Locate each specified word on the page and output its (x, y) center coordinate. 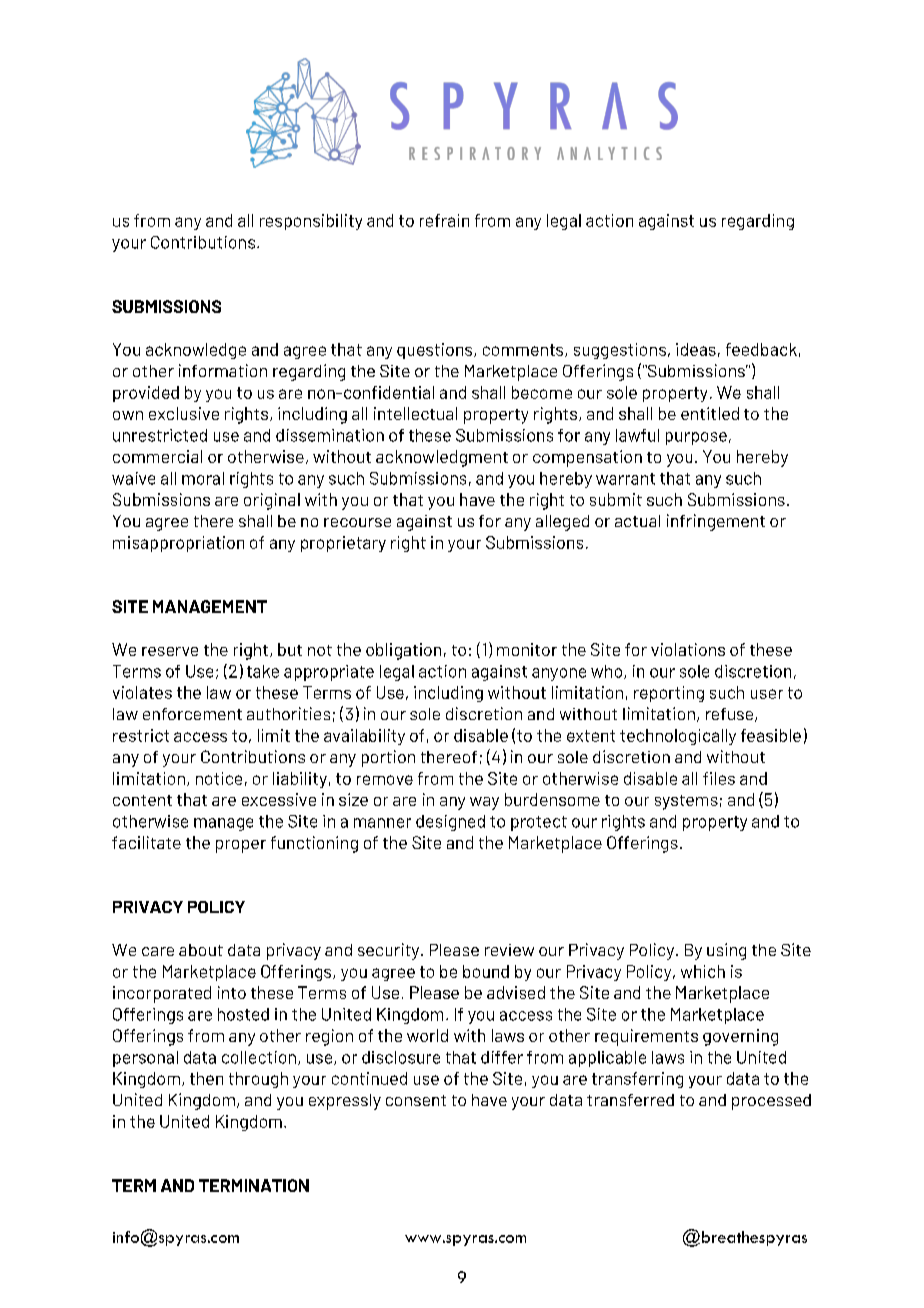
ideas (696, 349)
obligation (403, 651)
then (206, 1078)
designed (450, 823)
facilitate (146, 842)
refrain (444, 220)
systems (686, 802)
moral (203, 478)
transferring (637, 1080)
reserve (170, 651)
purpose (696, 438)
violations (688, 649)
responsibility (311, 222)
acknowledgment (442, 458)
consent (416, 1100)
